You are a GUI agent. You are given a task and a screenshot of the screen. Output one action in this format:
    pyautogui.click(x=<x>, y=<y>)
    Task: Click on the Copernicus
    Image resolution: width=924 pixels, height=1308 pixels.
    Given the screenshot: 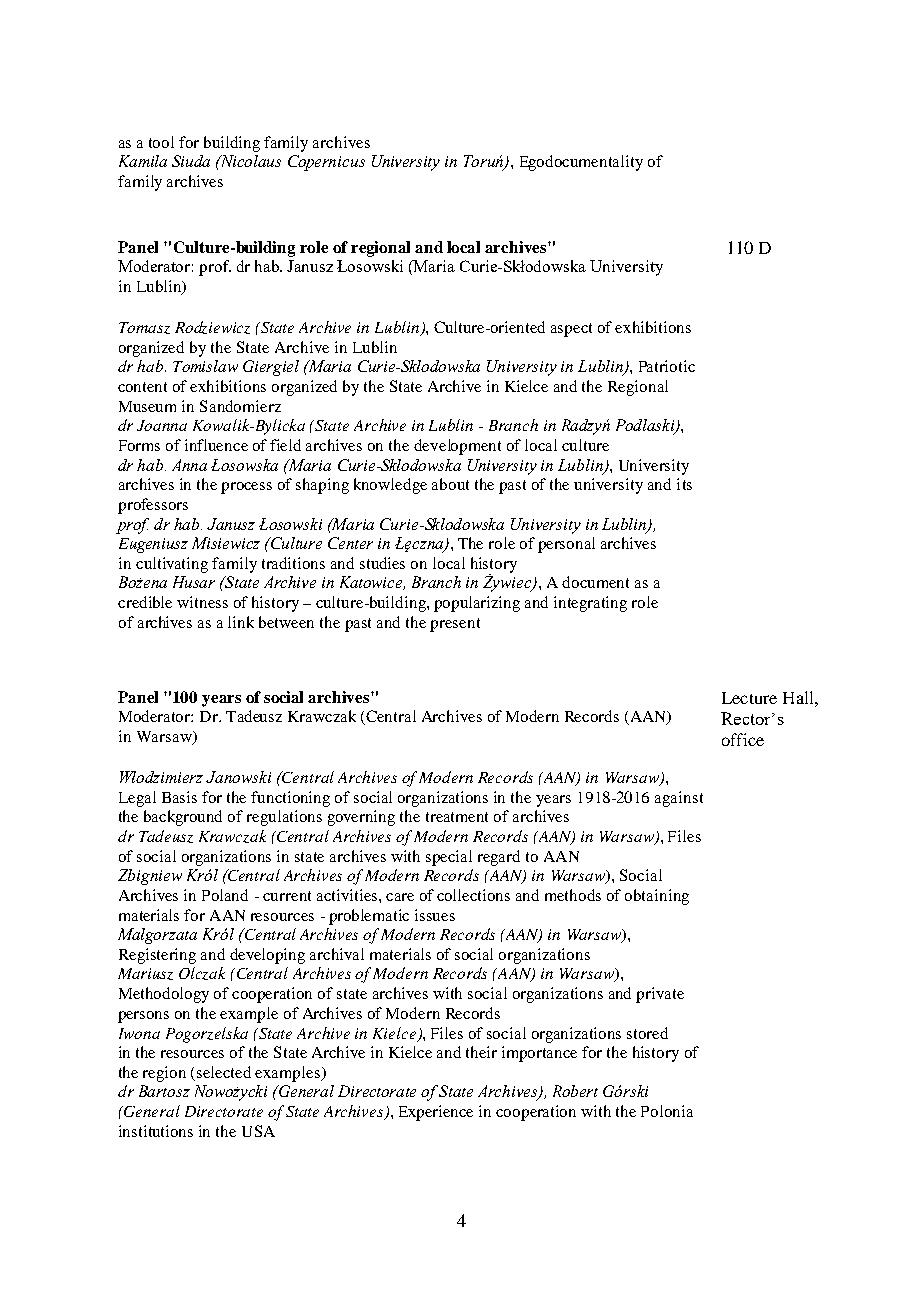 What is the action you would take?
    pyautogui.click(x=326, y=163)
